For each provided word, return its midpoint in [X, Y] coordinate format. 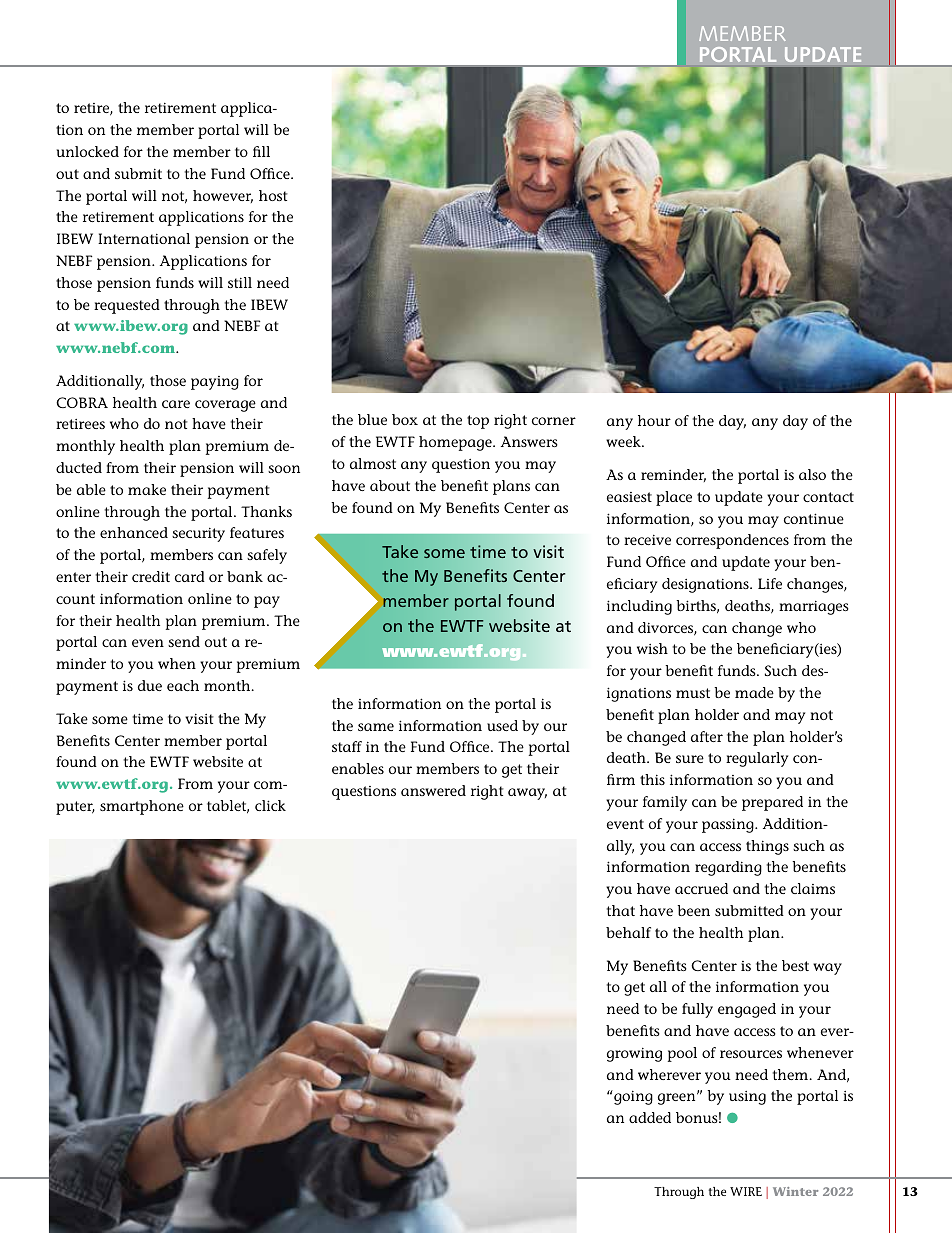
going [632, 1097]
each [183, 685]
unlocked [88, 151]
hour [654, 420]
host [273, 195]
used [502, 725]
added [650, 1117]
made [754, 692]
